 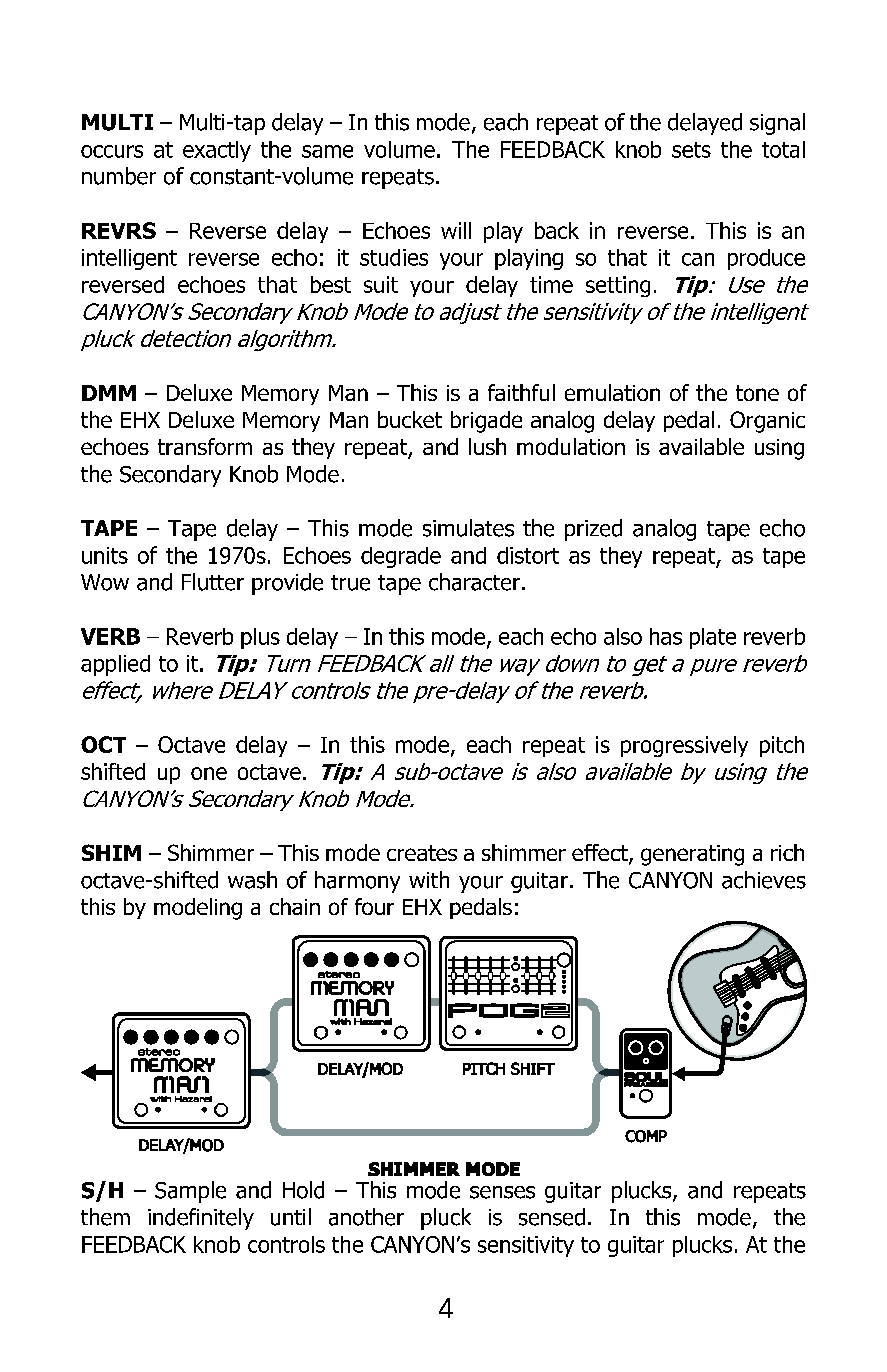 I want to click on sensed, so click(x=552, y=1217).
